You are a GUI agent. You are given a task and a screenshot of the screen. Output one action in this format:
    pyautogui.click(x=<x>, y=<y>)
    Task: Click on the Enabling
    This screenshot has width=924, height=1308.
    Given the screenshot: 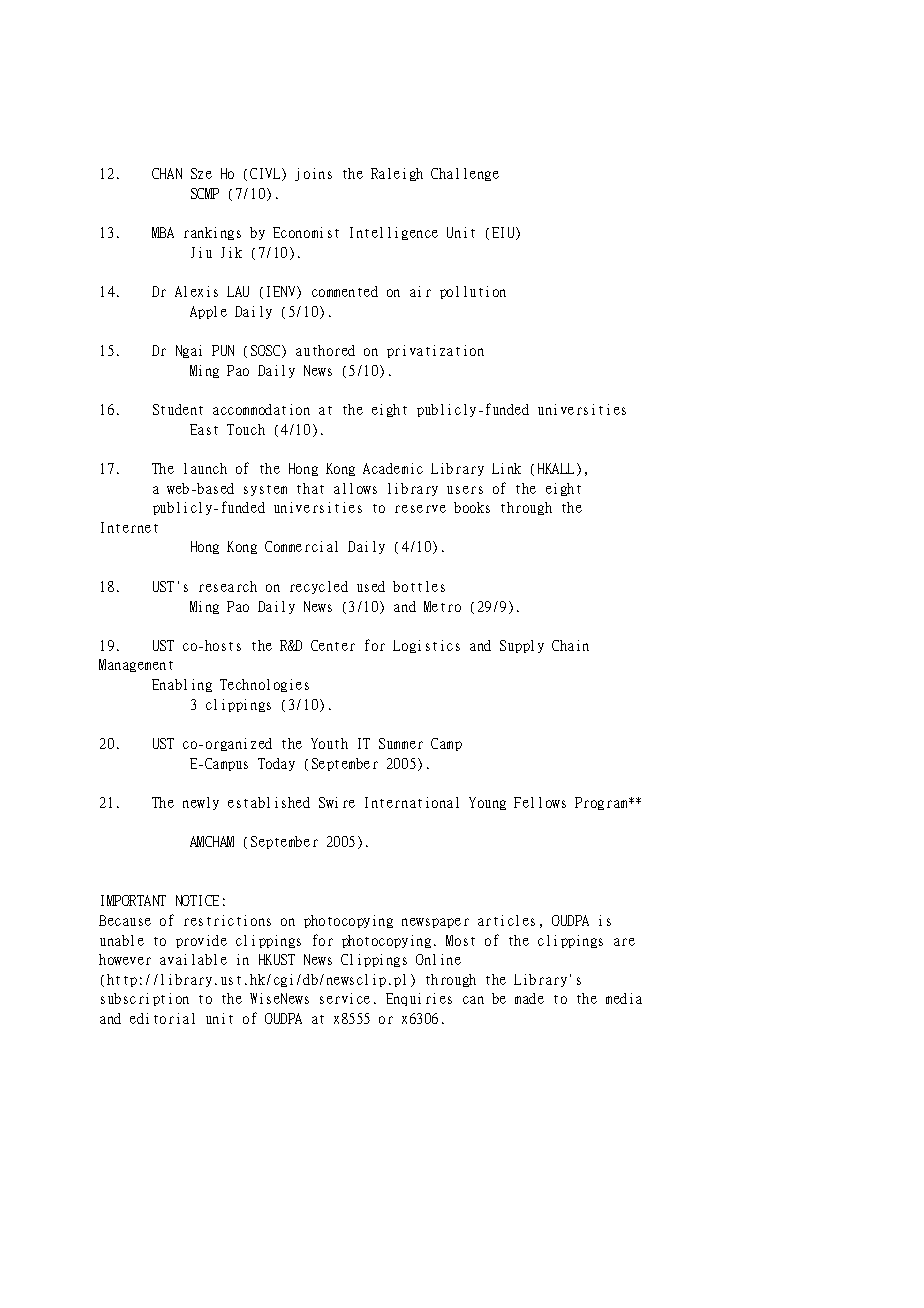 What is the action you would take?
    pyautogui.click(x=182, y=685)
